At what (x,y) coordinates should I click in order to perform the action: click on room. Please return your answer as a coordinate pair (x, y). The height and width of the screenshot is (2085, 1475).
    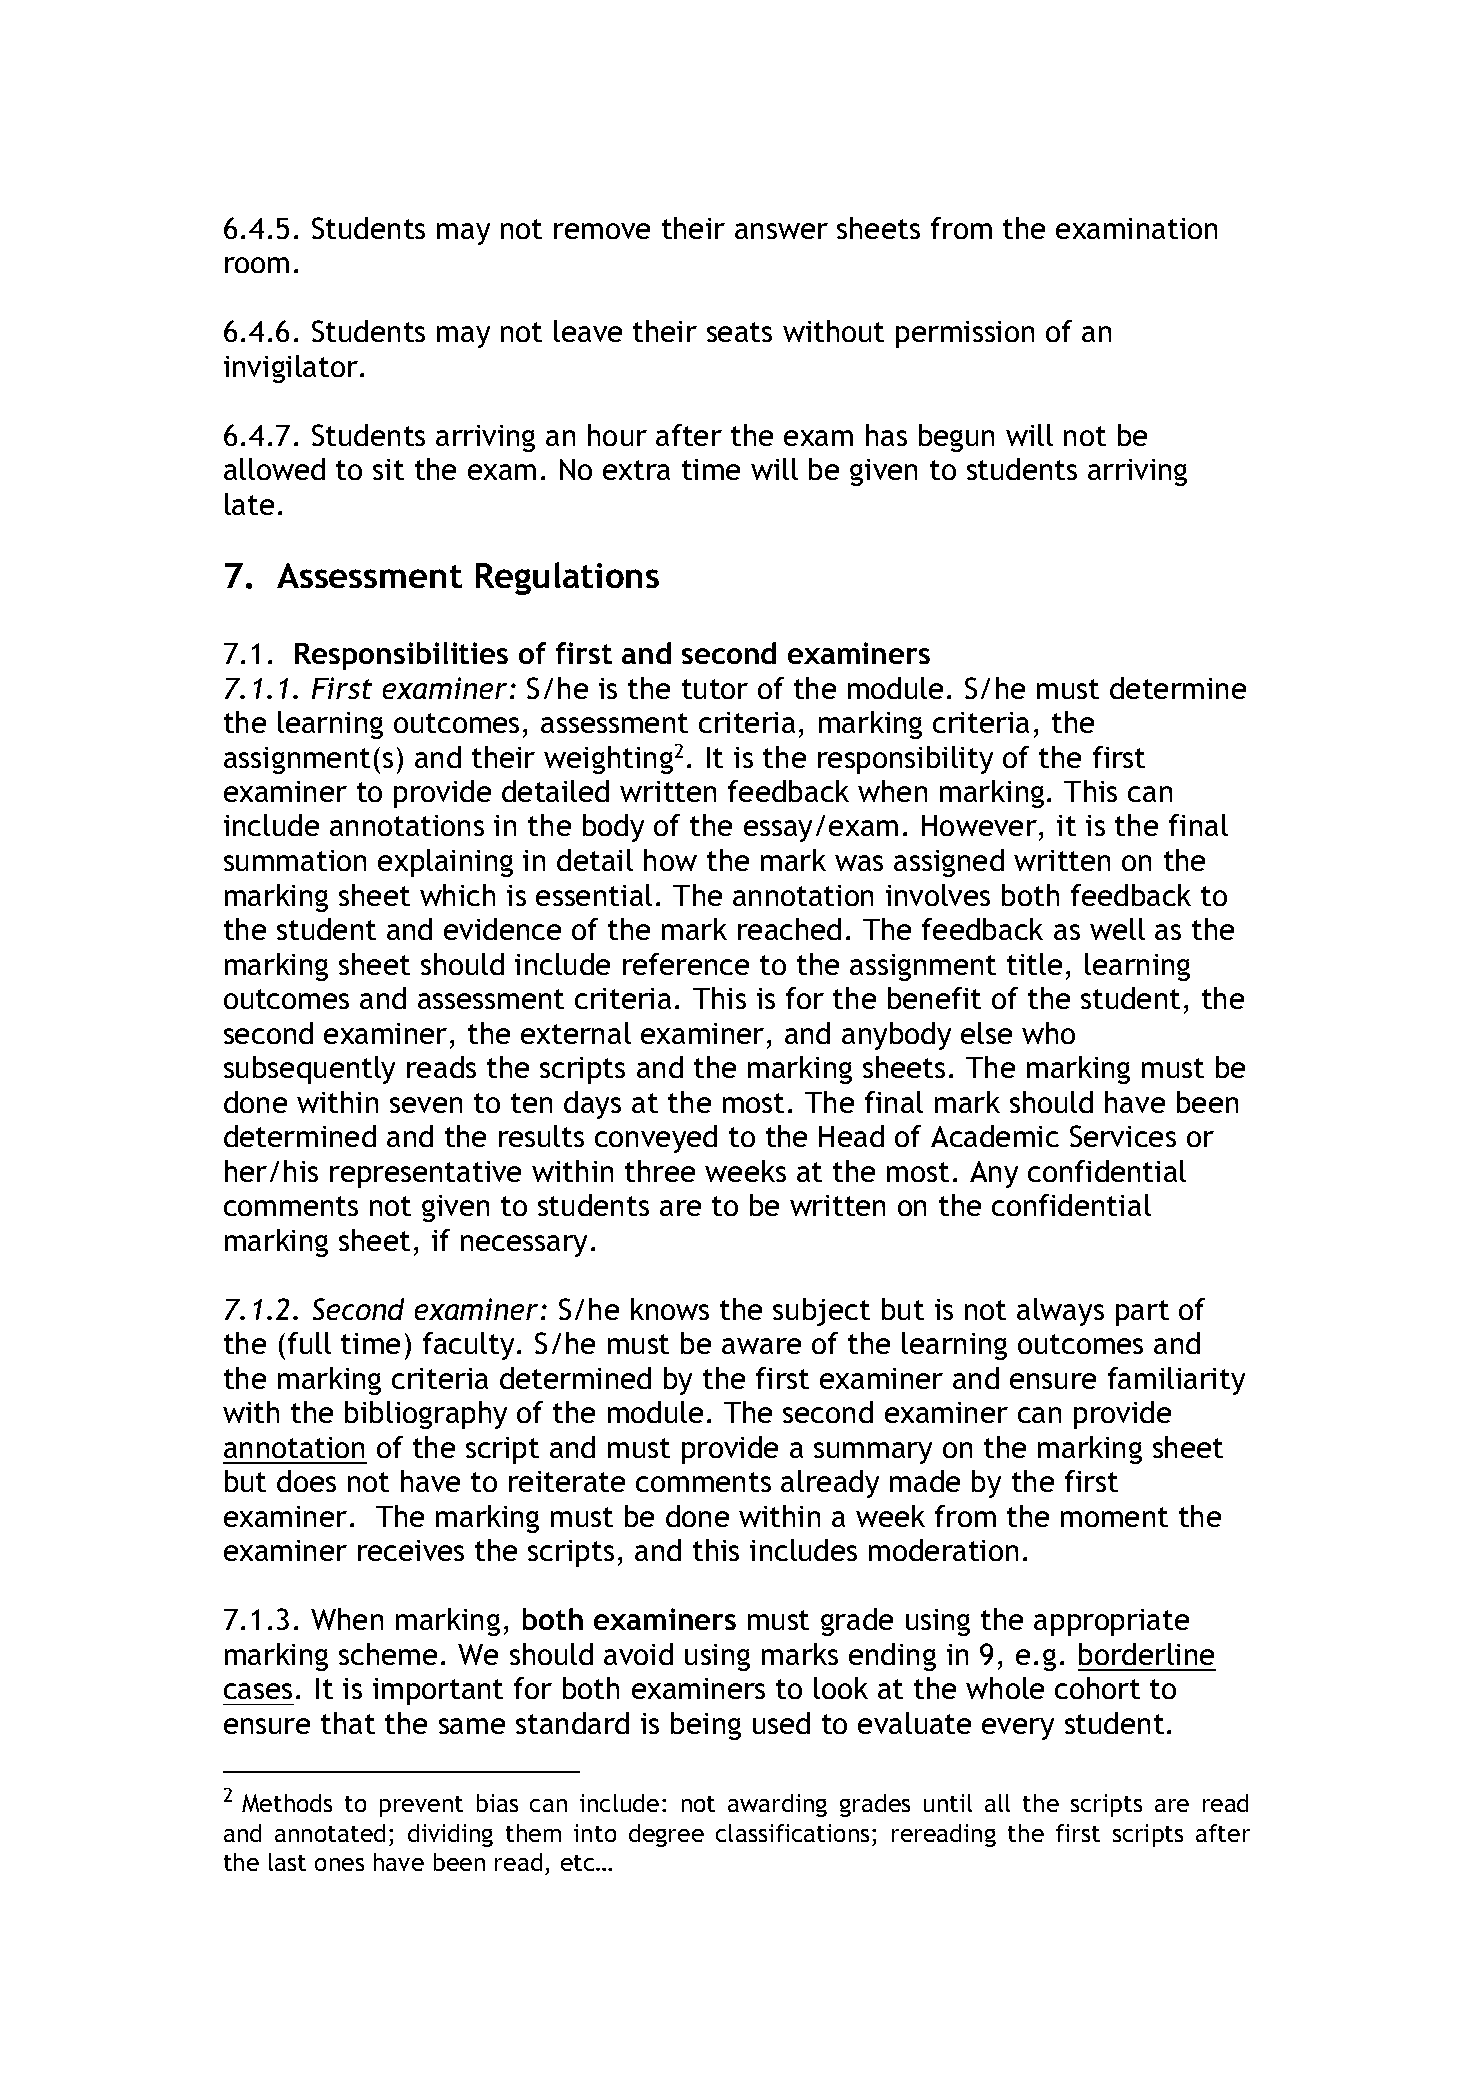
    Looking at the image, I should click on (257, 265).
